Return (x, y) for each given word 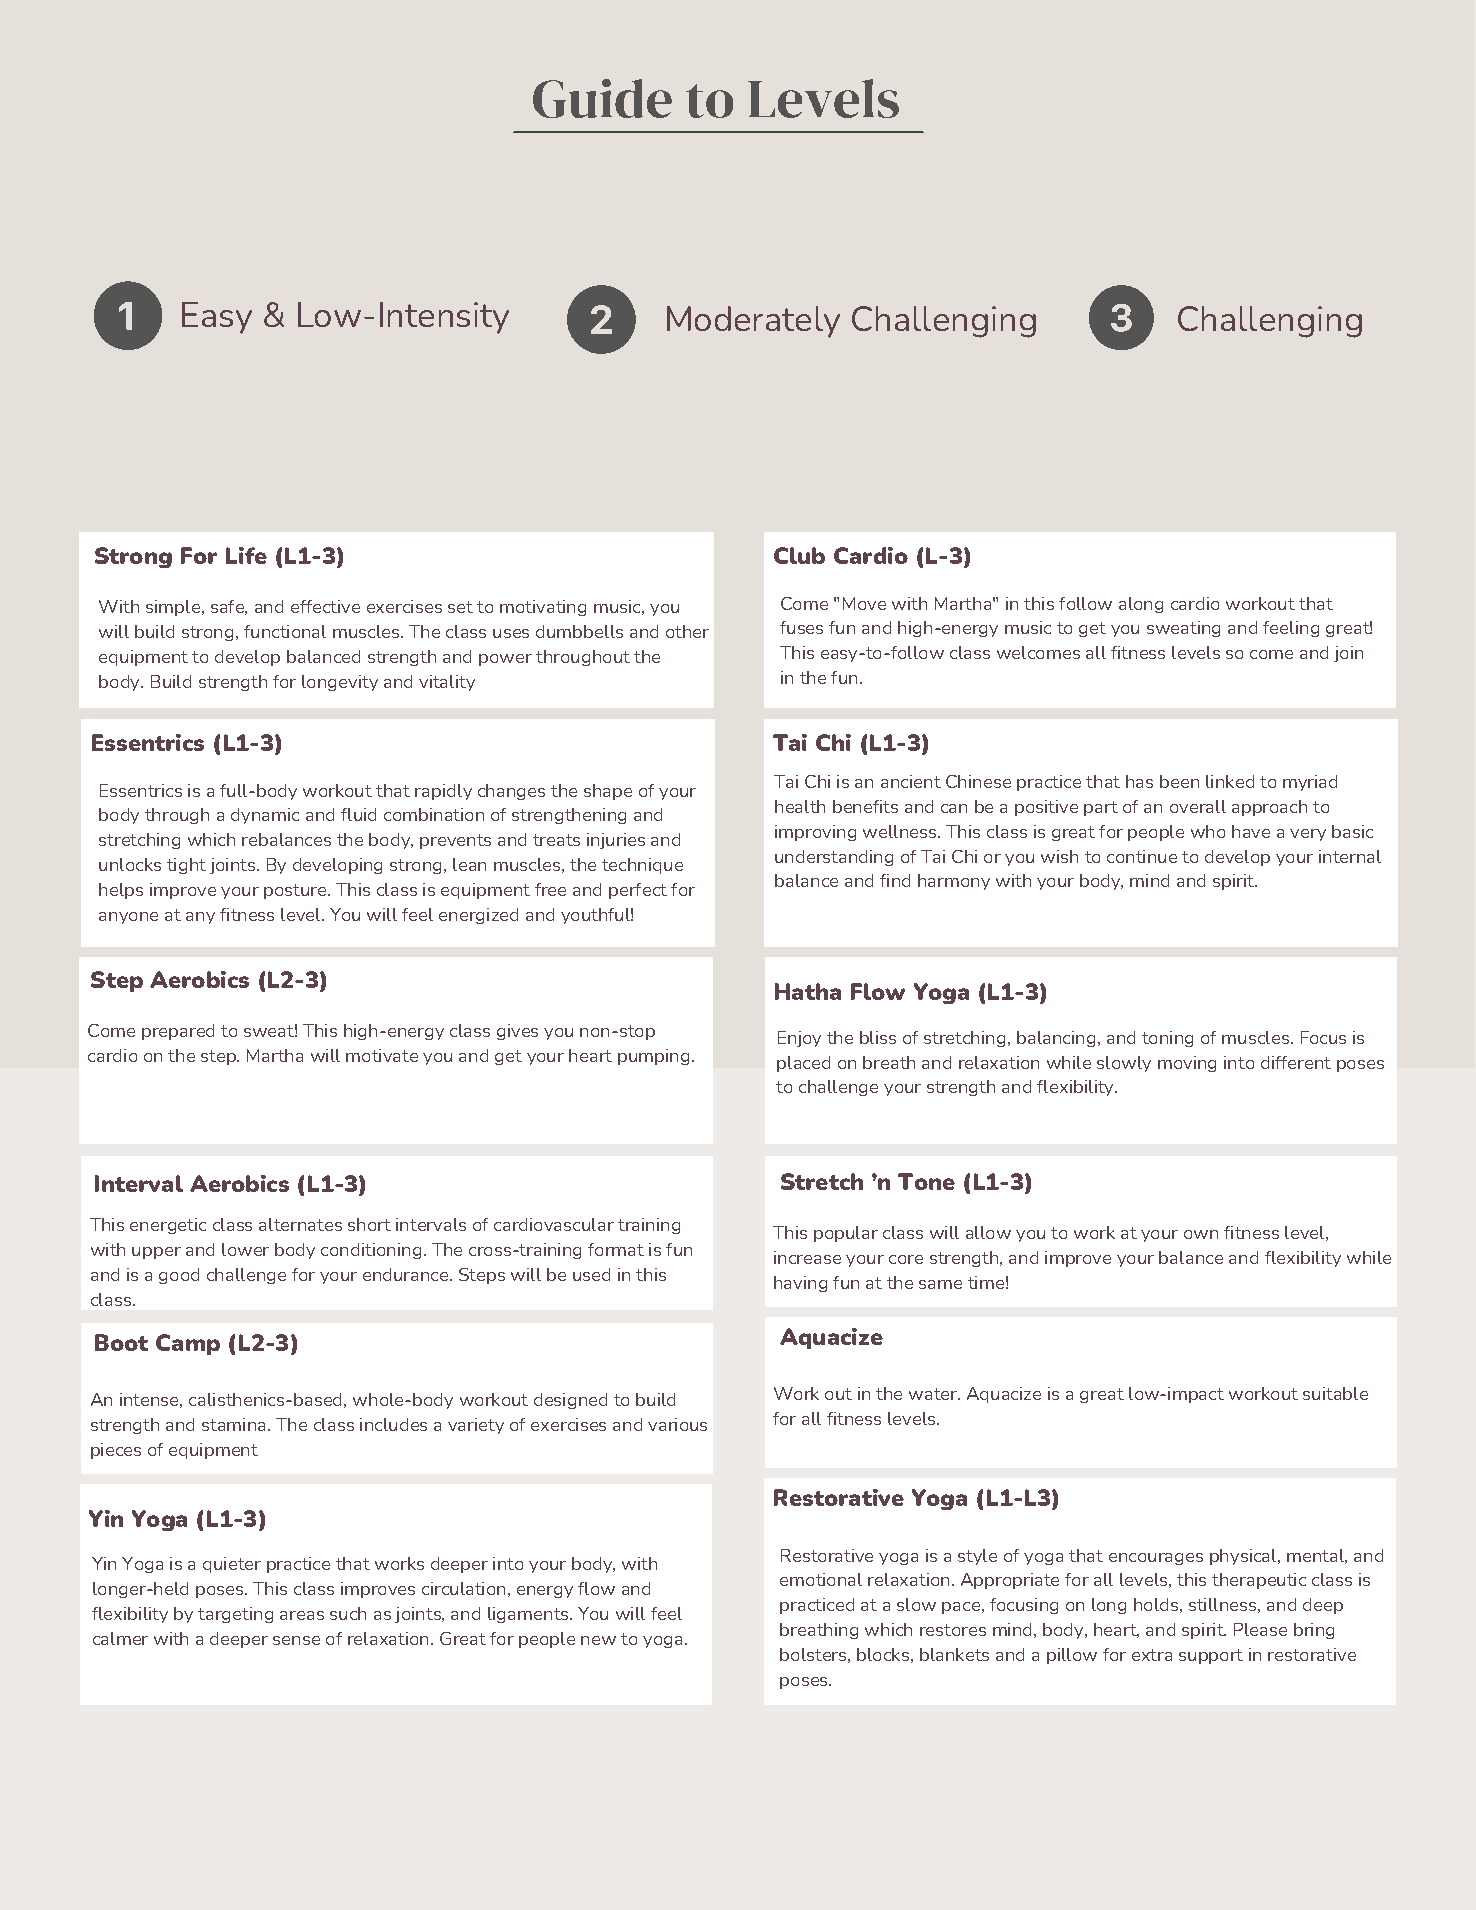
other (687, 631)
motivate (382, 1055)
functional (285, 631)
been (1179, 781)
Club (799, 555)
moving (1187, 1064)
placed (803, 1064)
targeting (235, 1615)
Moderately (753, 322)
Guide (602, 98)
